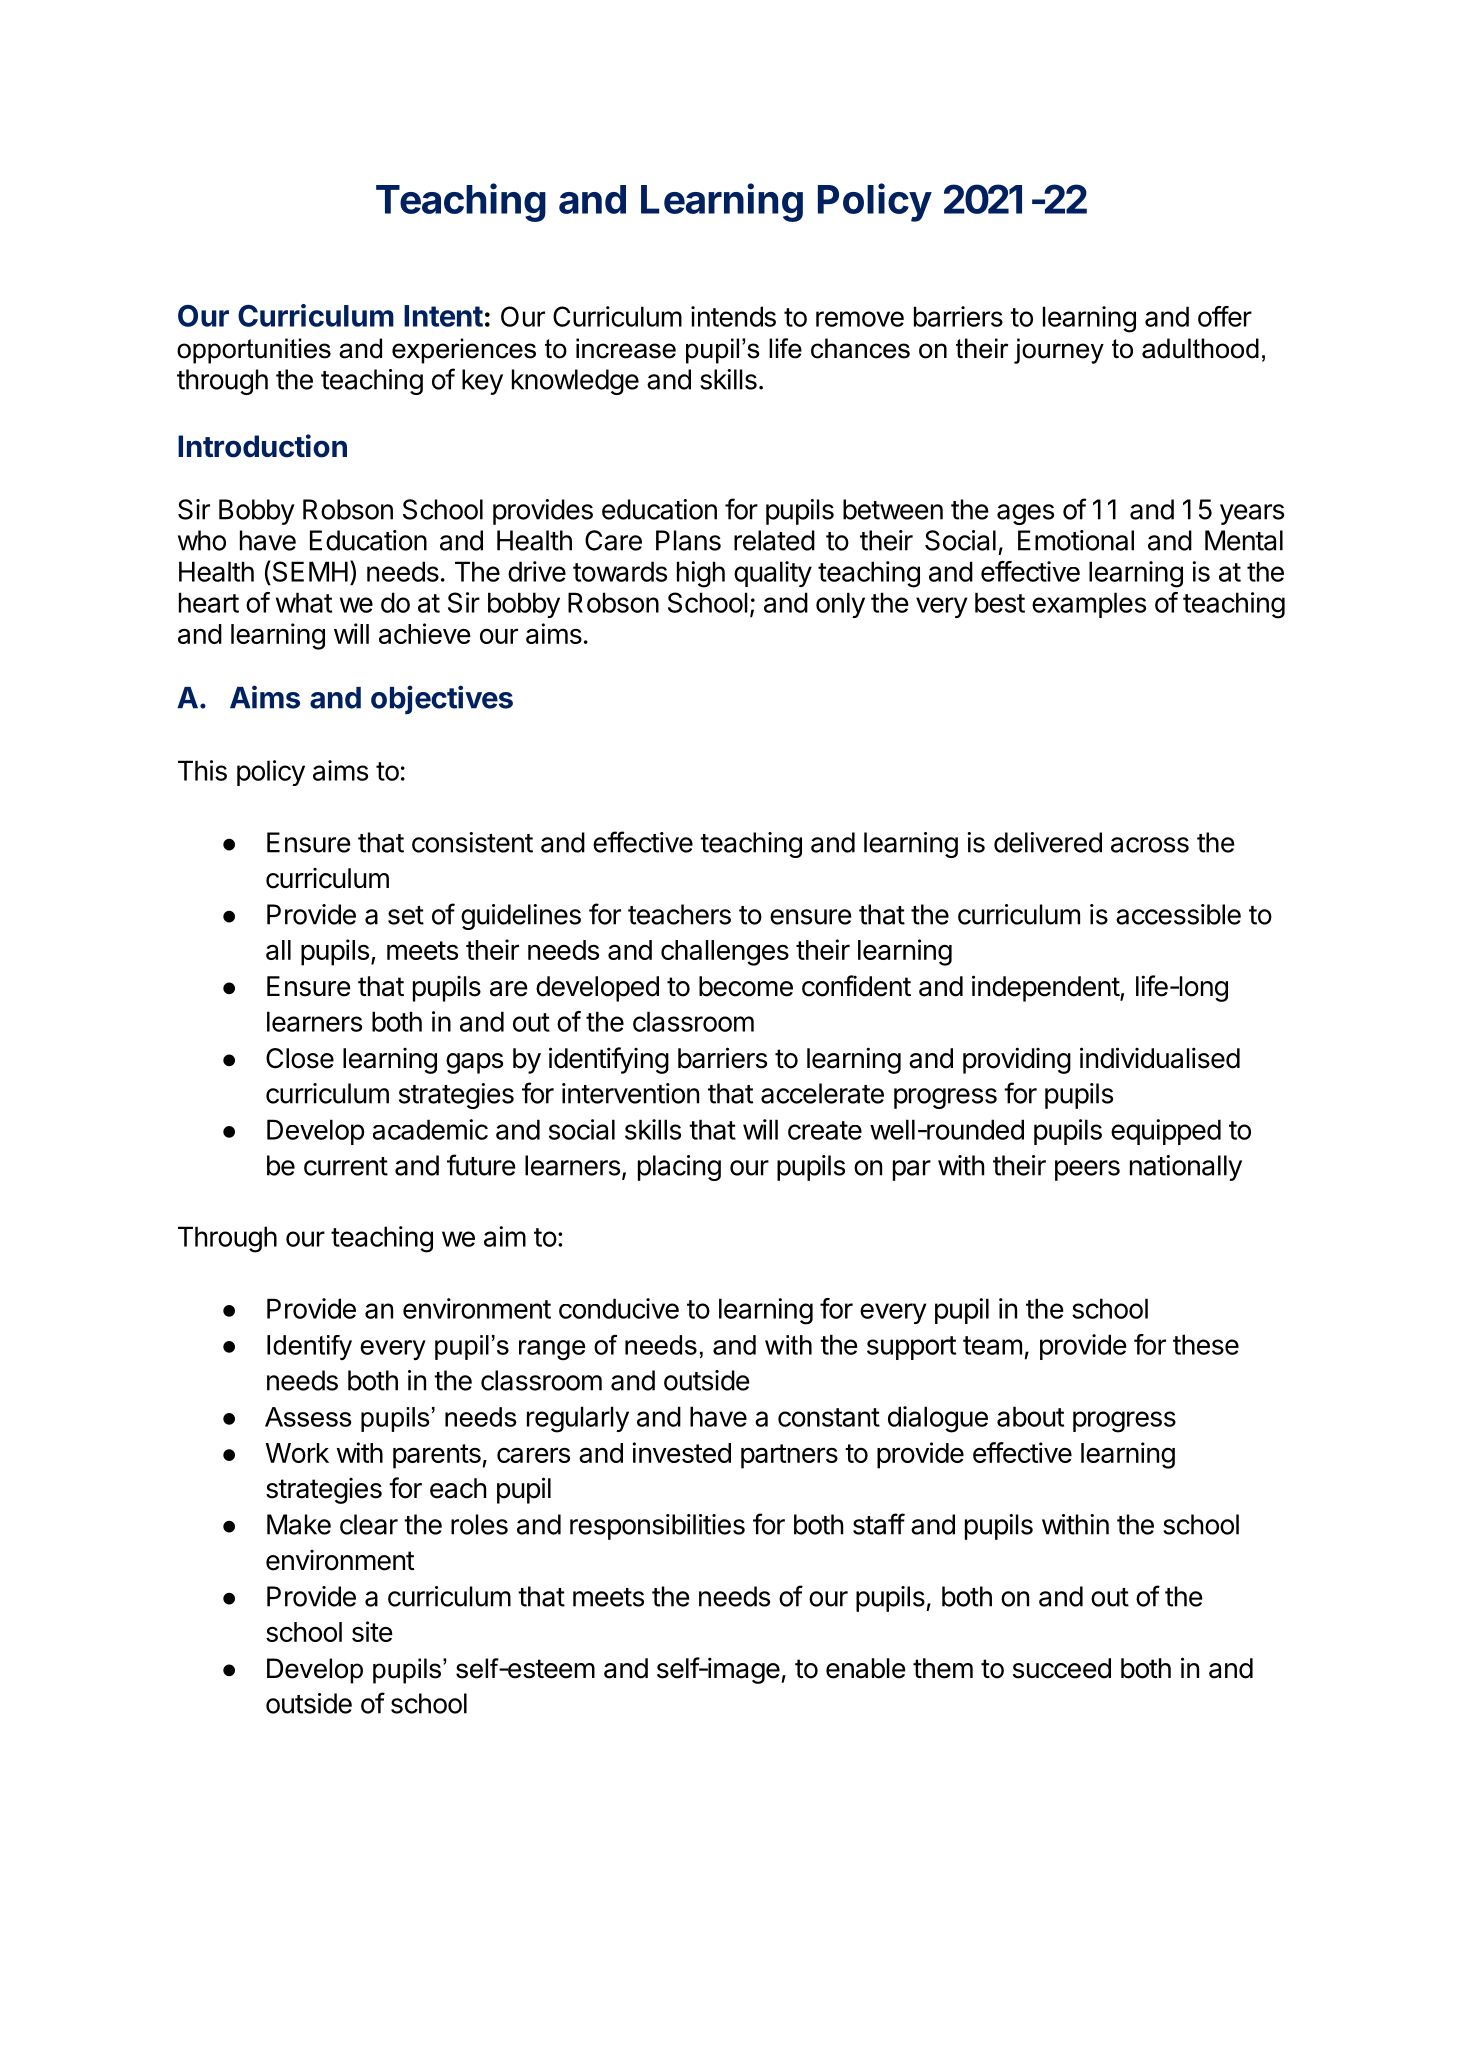 This image has height=2066, width=1461. I want to click on placing, so click(679, 1168).
